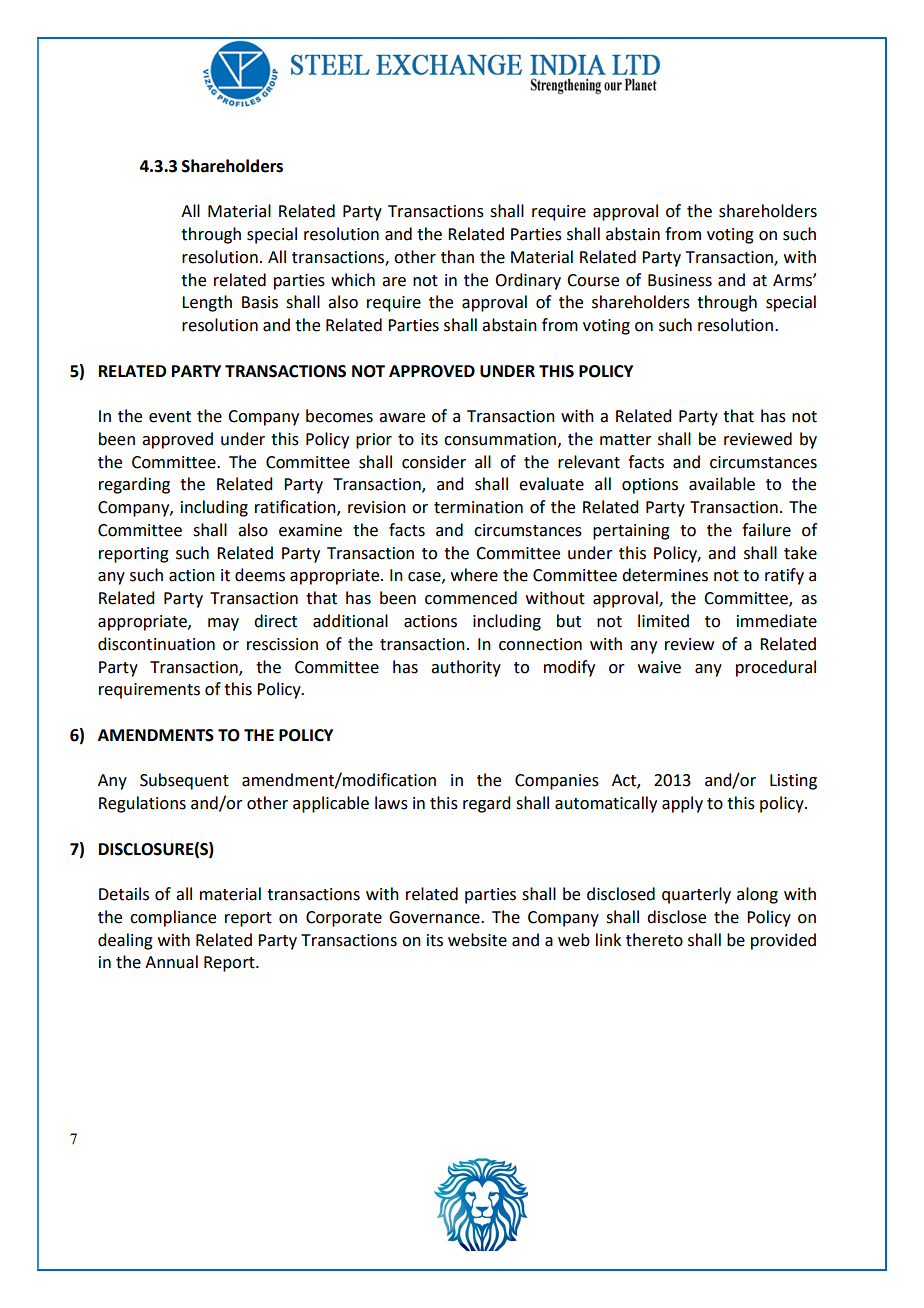  I want to click on authority, so click(466, 668).
